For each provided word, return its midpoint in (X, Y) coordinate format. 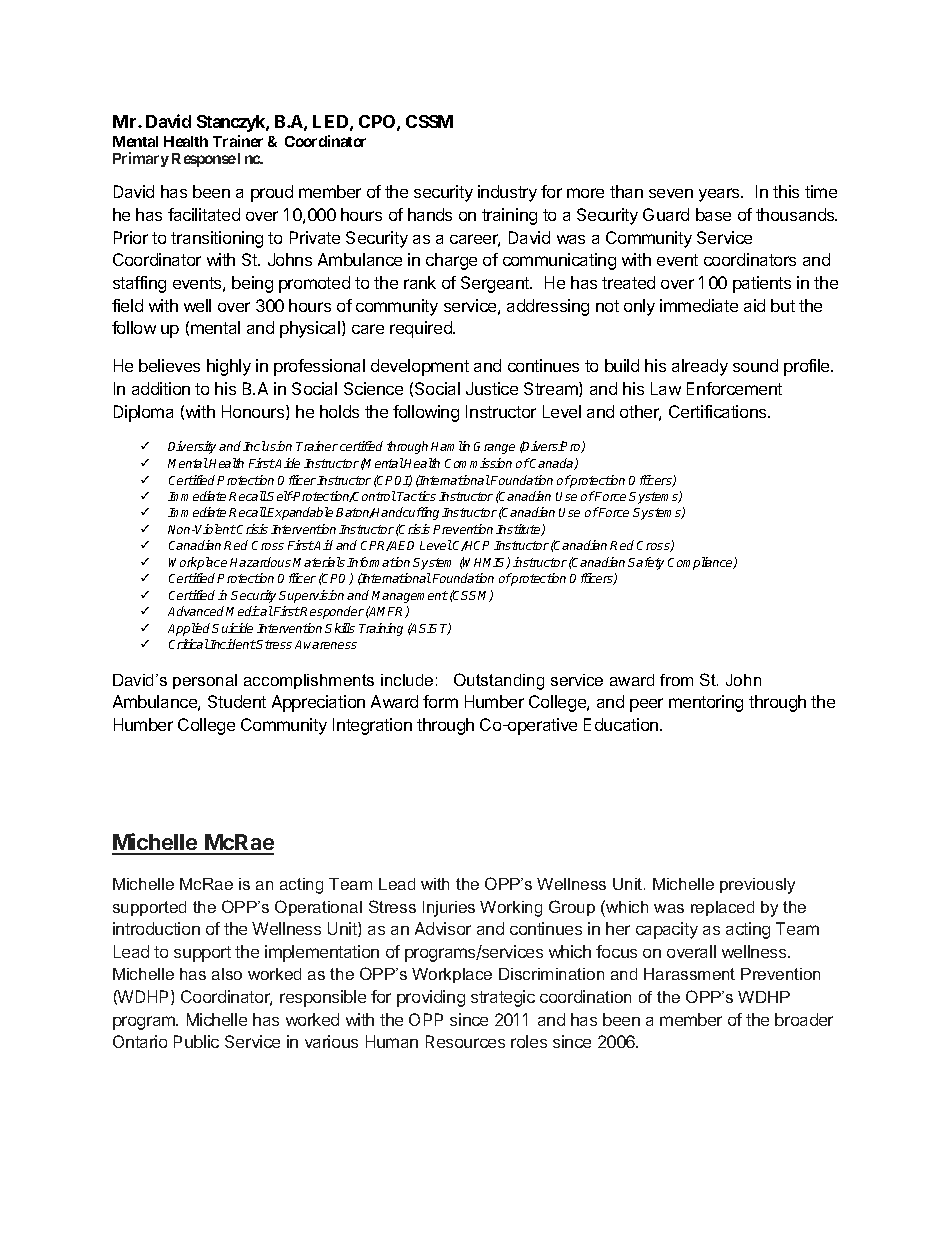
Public (196, 1041)
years (720, 195)
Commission (478, 463)
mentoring (706, 703)
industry (507, 193)
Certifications (719, 411)
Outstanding (499, 681)
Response (204, 160)
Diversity (192, 447)
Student (237, 701)
